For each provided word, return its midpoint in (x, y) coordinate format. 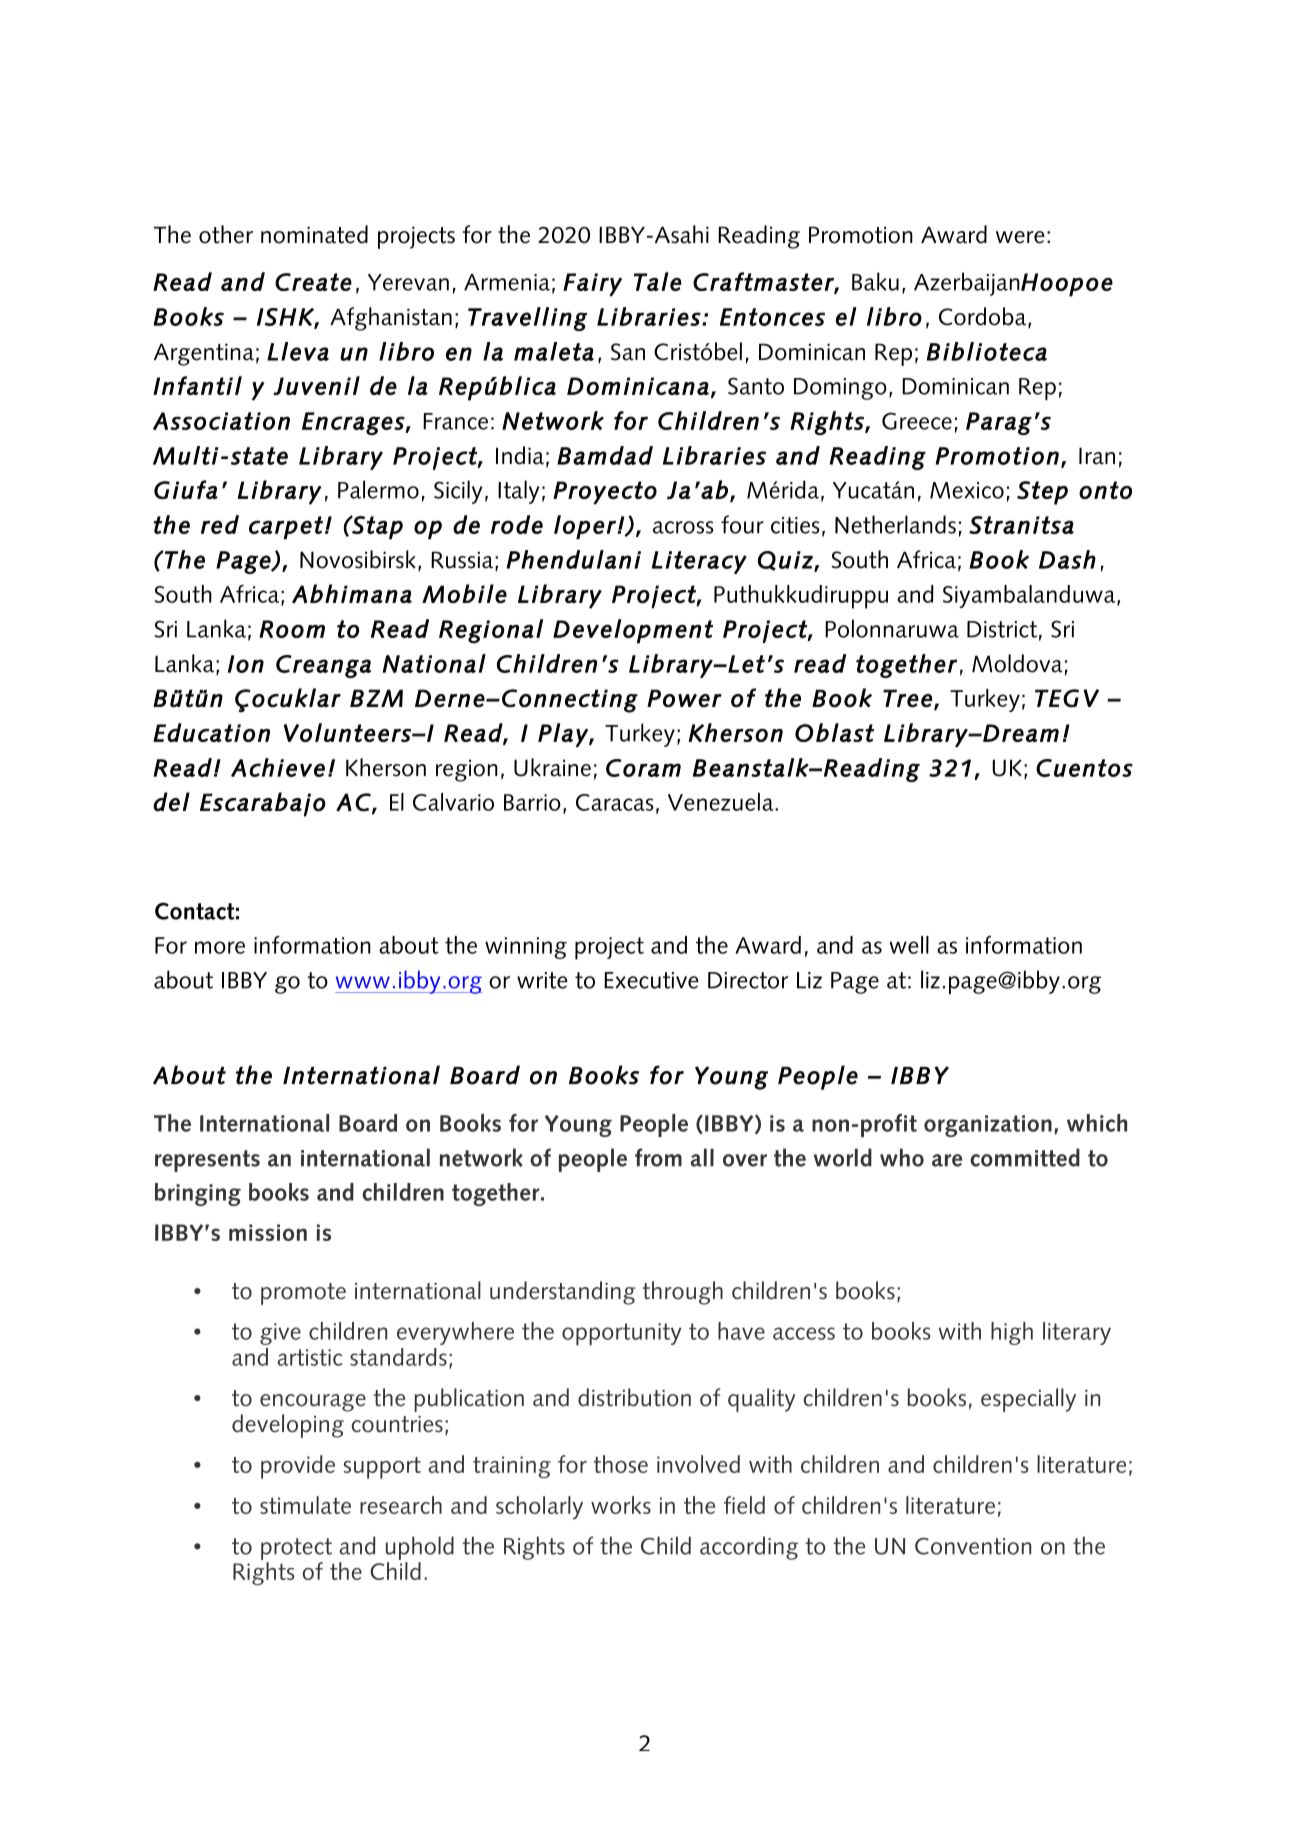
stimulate (305, 1505)
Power (684, 698)
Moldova (1017, 663)
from (658, 1157)
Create (313, 282)
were (1020, 237)
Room (292, 629)
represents (207, 1161)
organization (988, 1126)
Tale (658, 281)
